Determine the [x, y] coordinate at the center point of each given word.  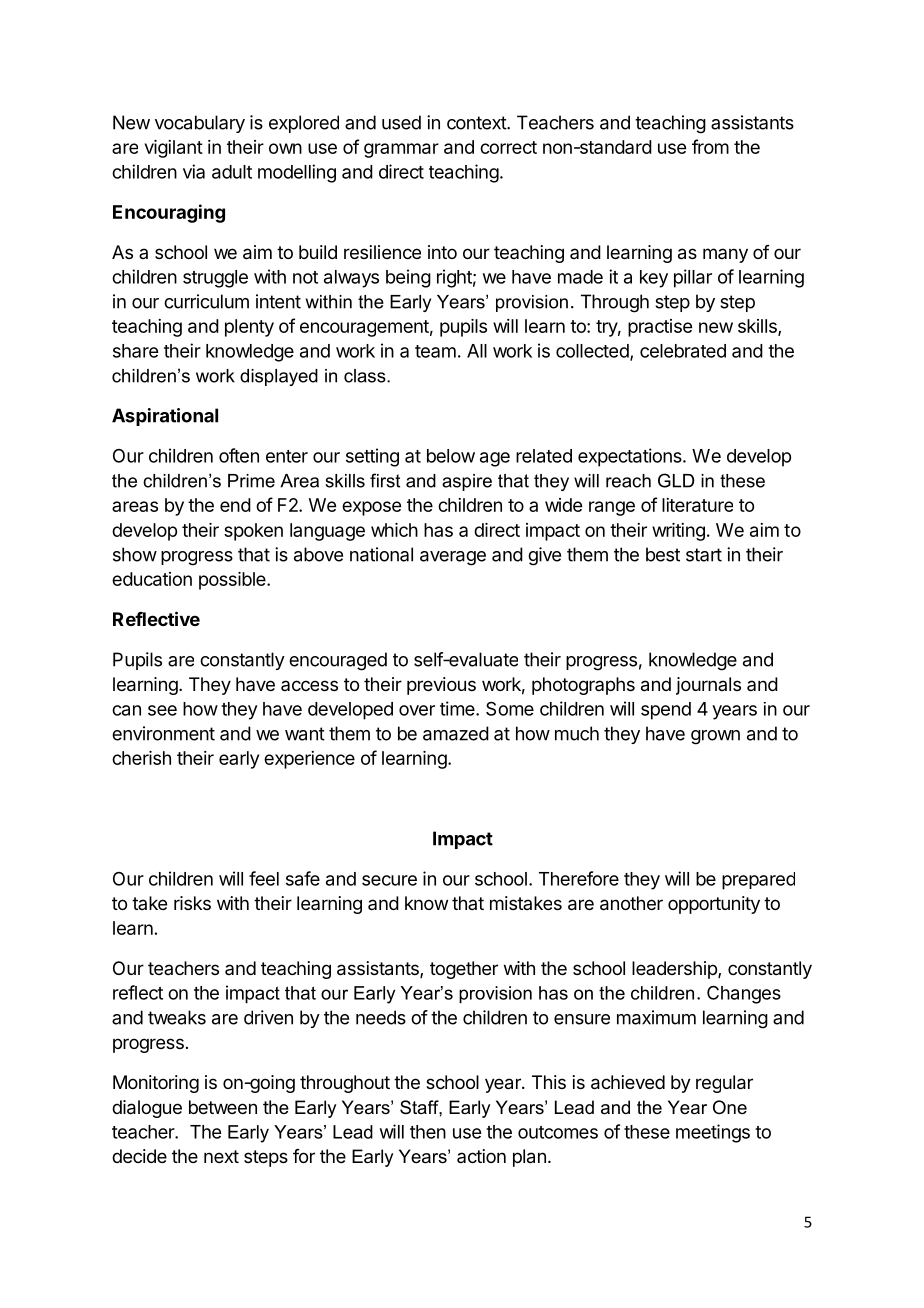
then [428, 1132]
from [710, 146]
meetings [713, 1133]
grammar [401, 150]
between [223, 1107]
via [194, 171]
